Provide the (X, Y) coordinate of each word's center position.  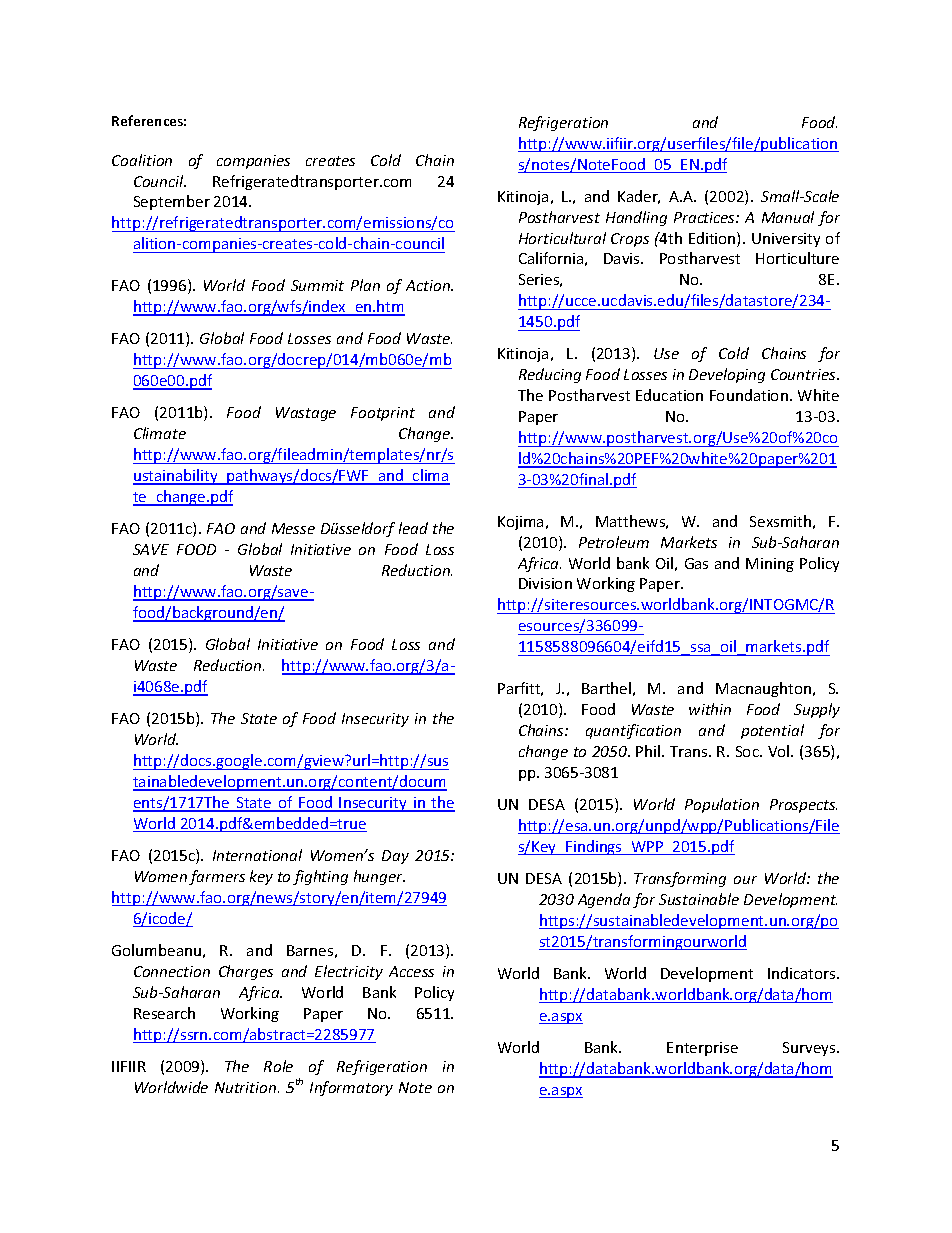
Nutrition (247, 1087)
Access (411, 971)
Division (545, 583)
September (172, 202)
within (710, 709)
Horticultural (562, 238)
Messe (293, 528)
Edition (713, 239)
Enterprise (702, 1049)
